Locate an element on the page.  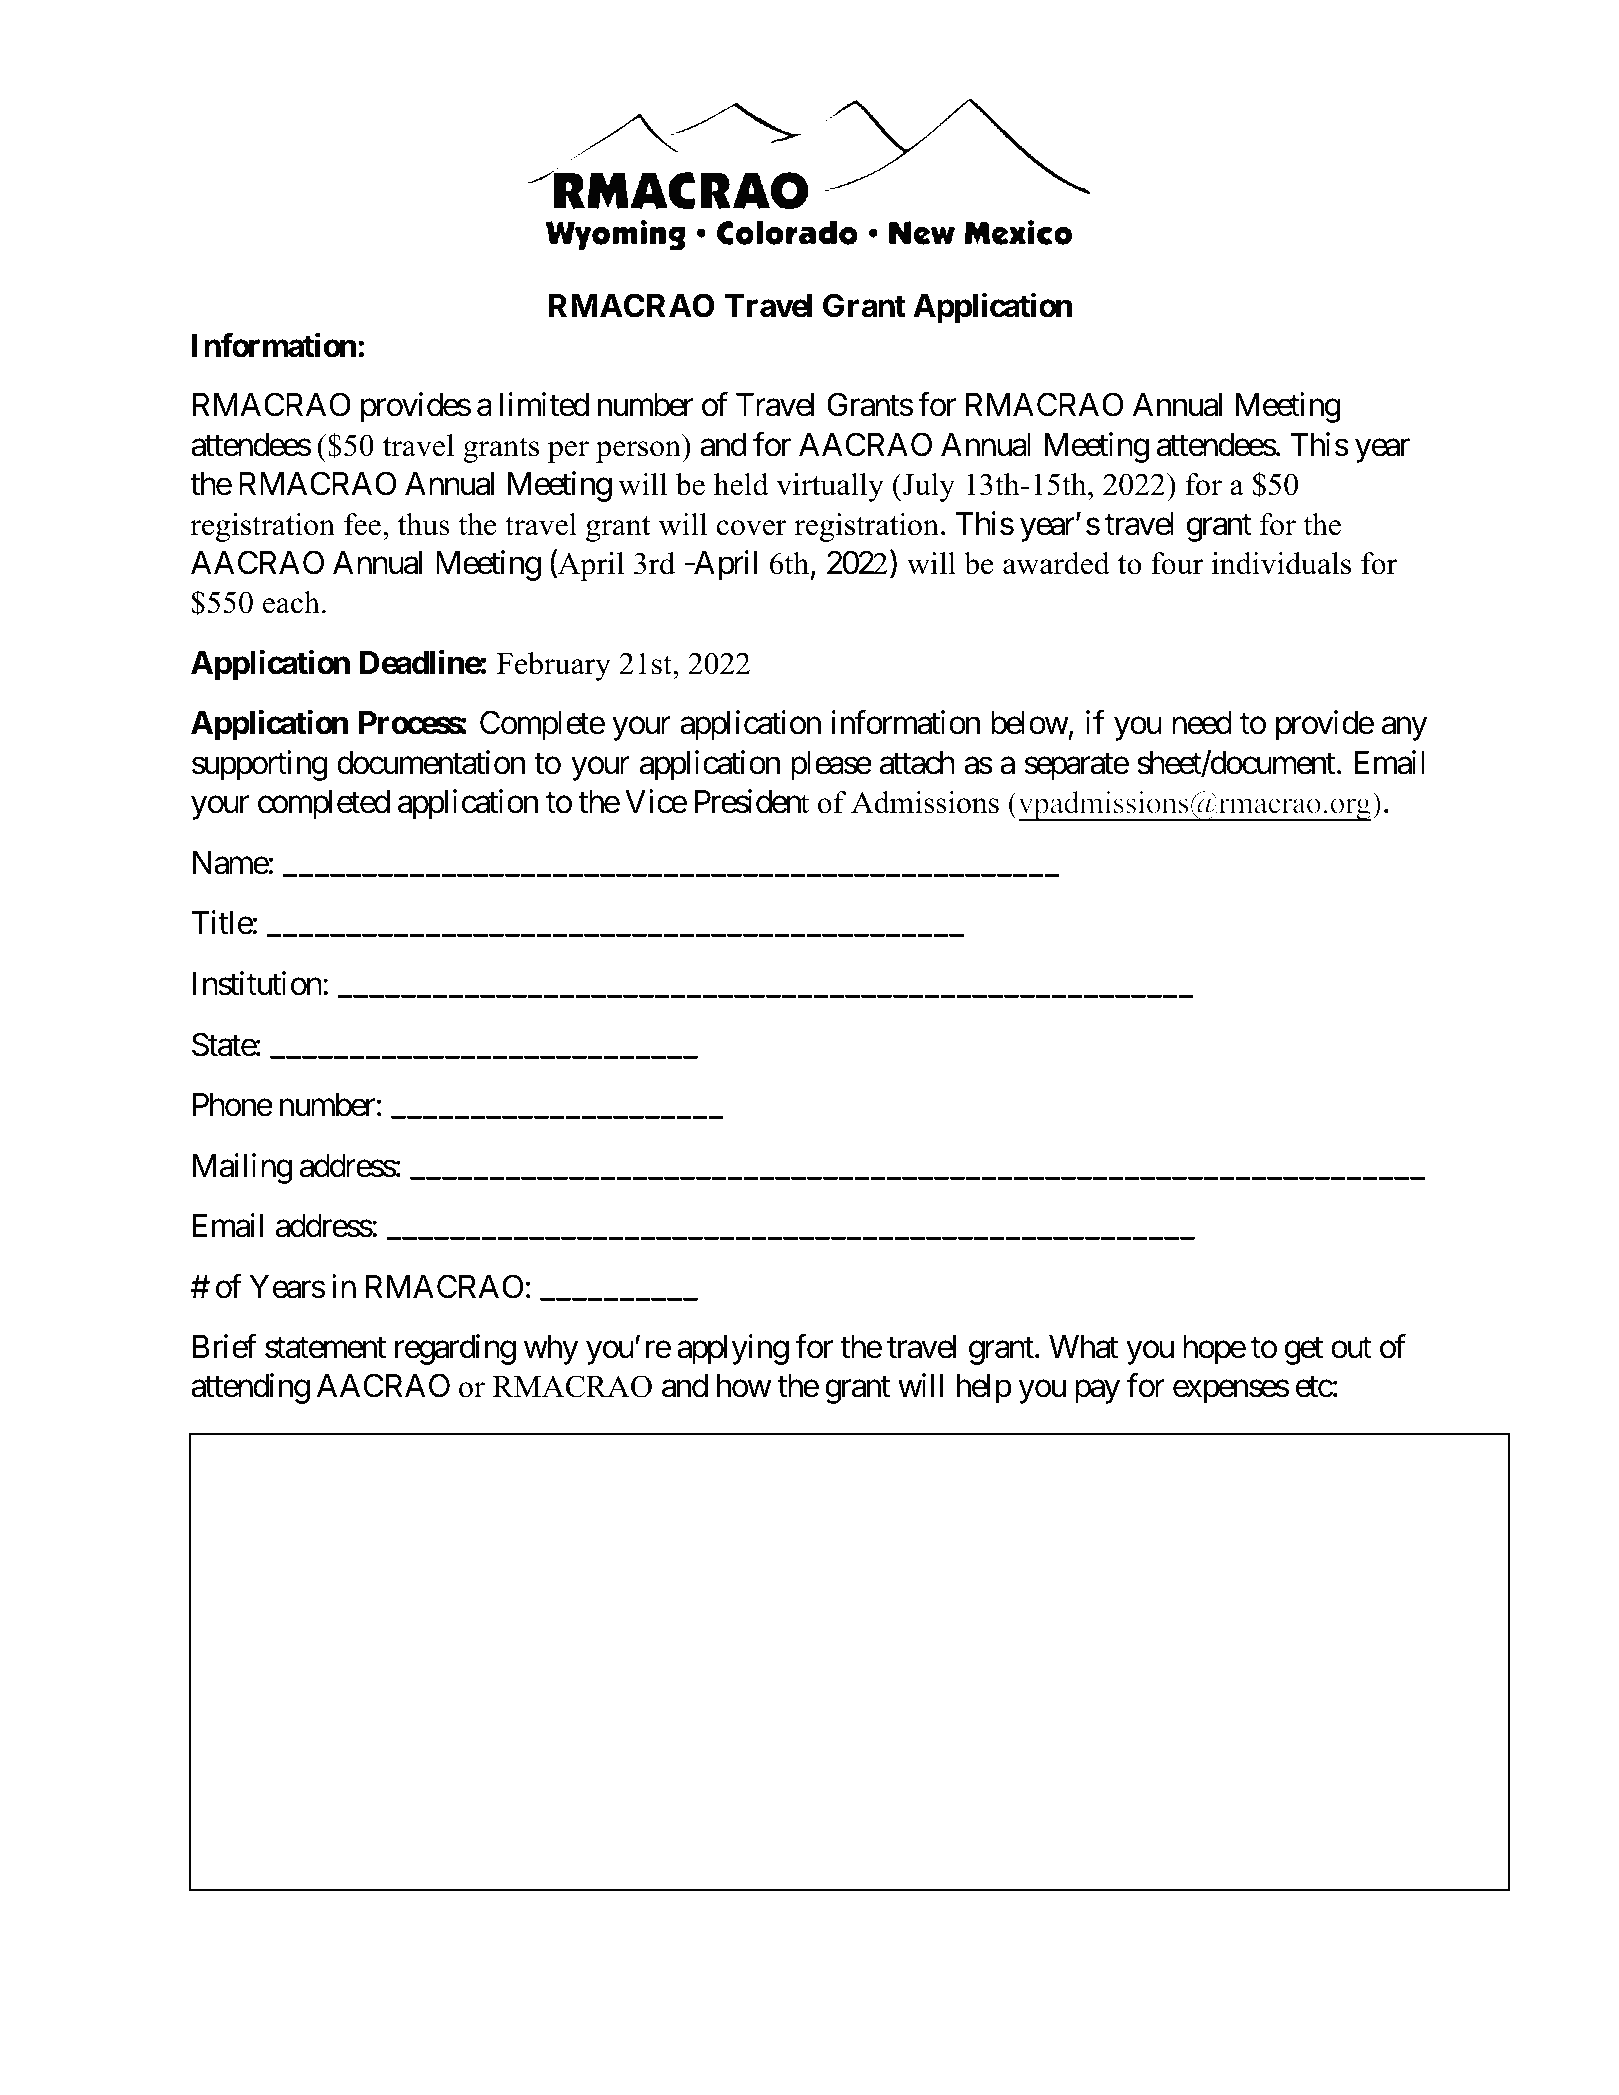
cover is located at coordinates (752, 528).
